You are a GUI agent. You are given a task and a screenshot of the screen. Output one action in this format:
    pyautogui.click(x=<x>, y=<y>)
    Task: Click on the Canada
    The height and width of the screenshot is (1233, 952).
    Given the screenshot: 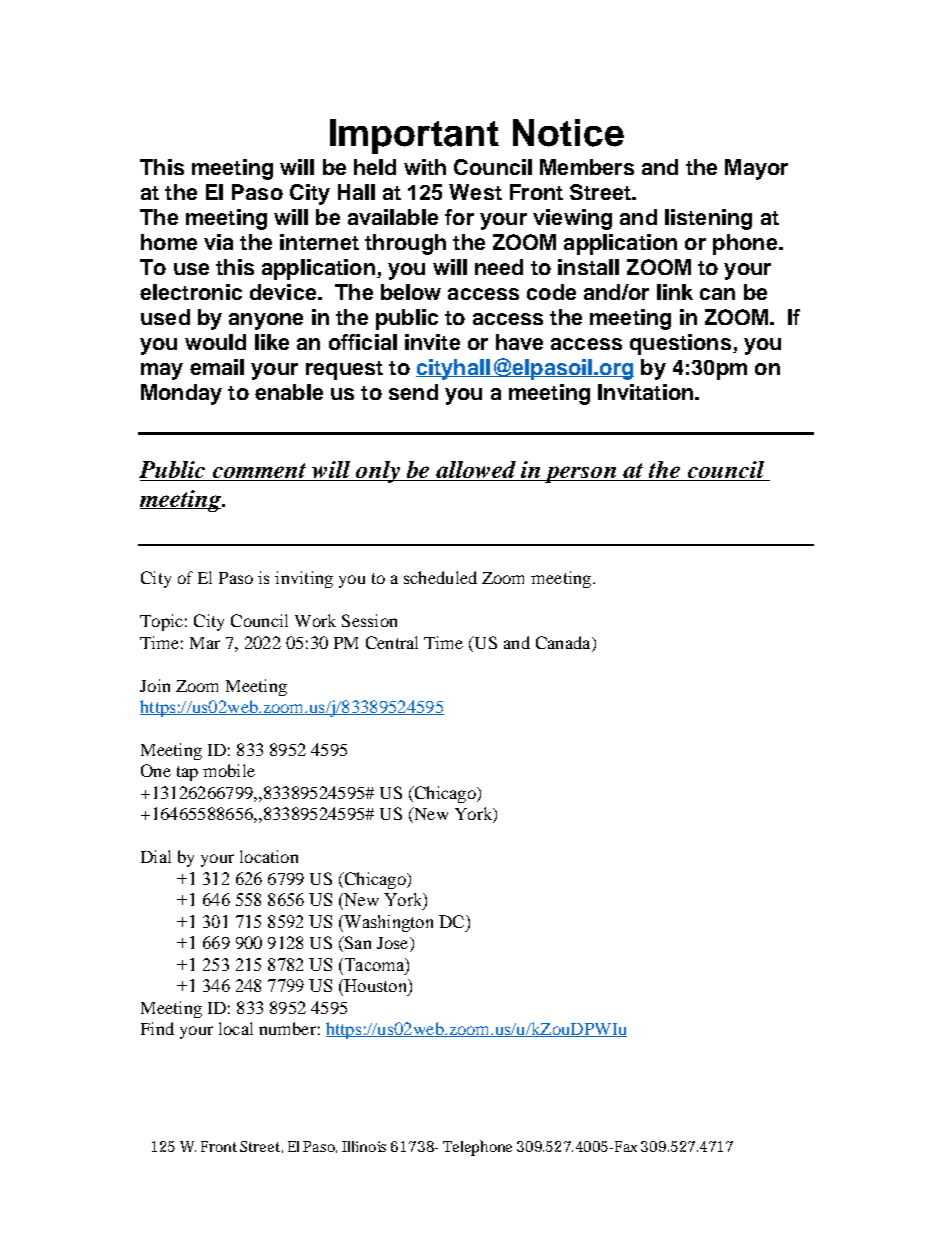 What is the action you would take?
    pyautogui.click(x=564, y=642)
